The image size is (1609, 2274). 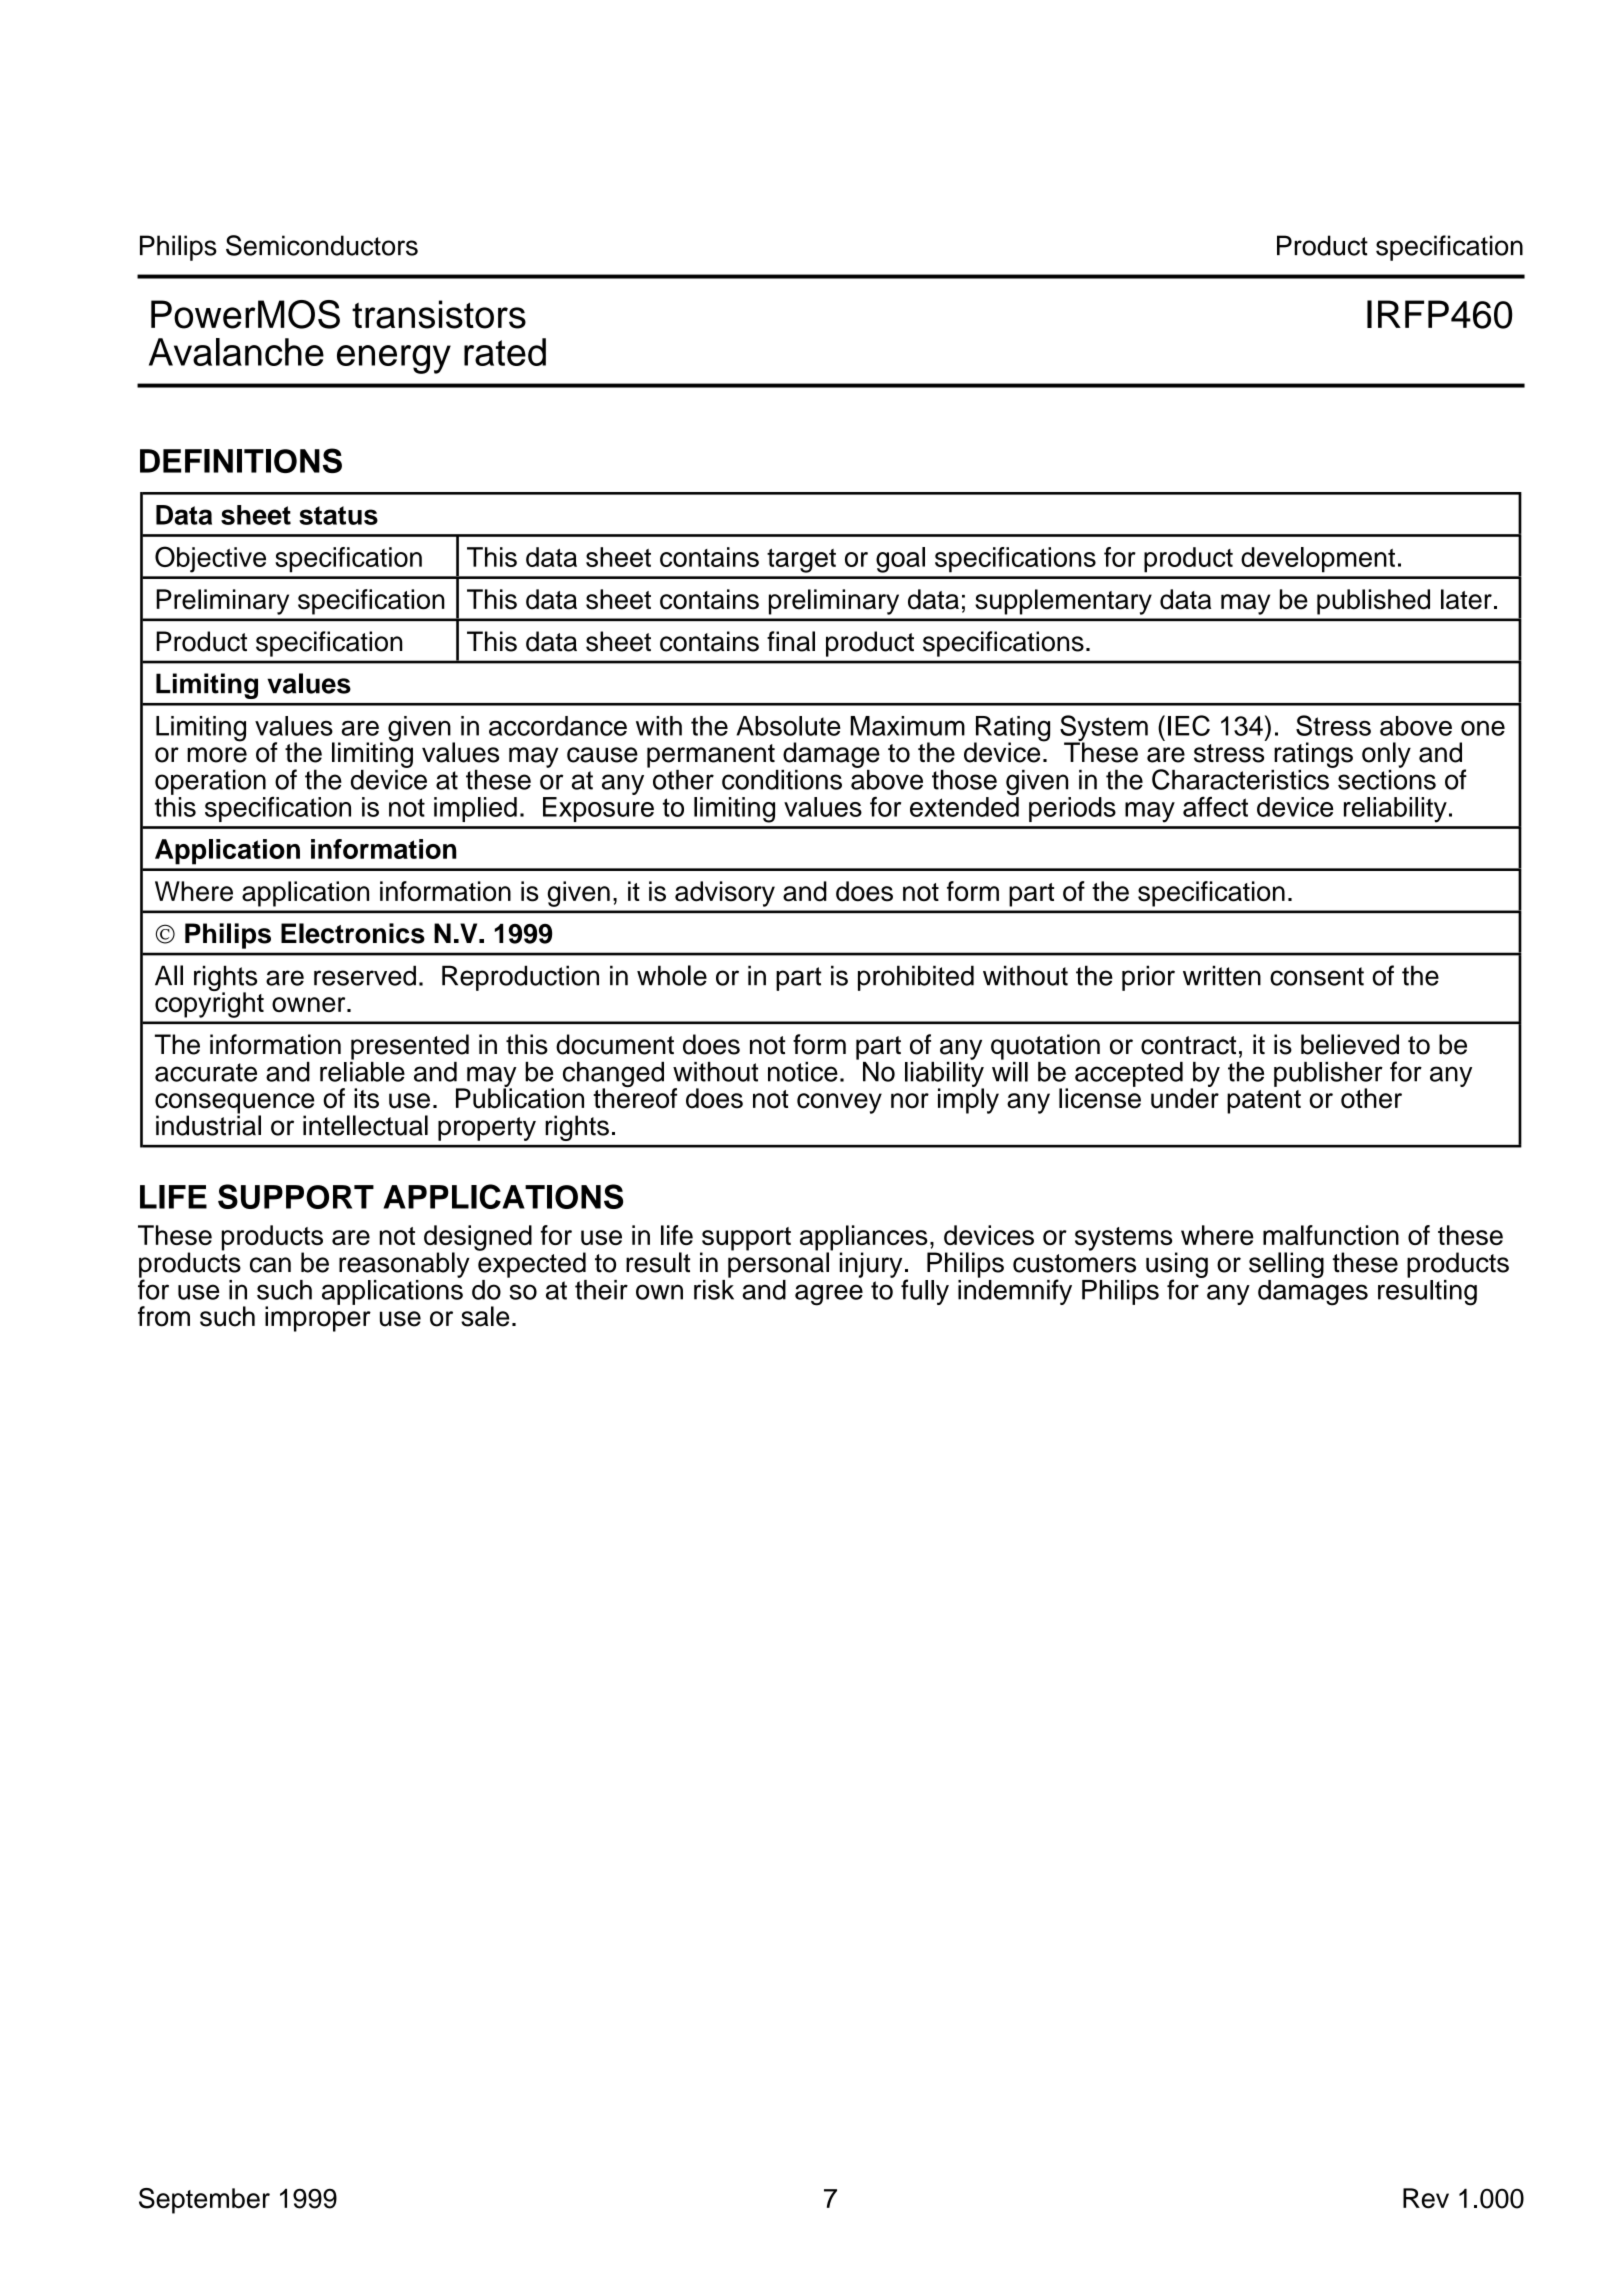 What do you see at coordinates (1318, 560) in the screenshot?
I see `development` at bounding box center [1318, 560].
